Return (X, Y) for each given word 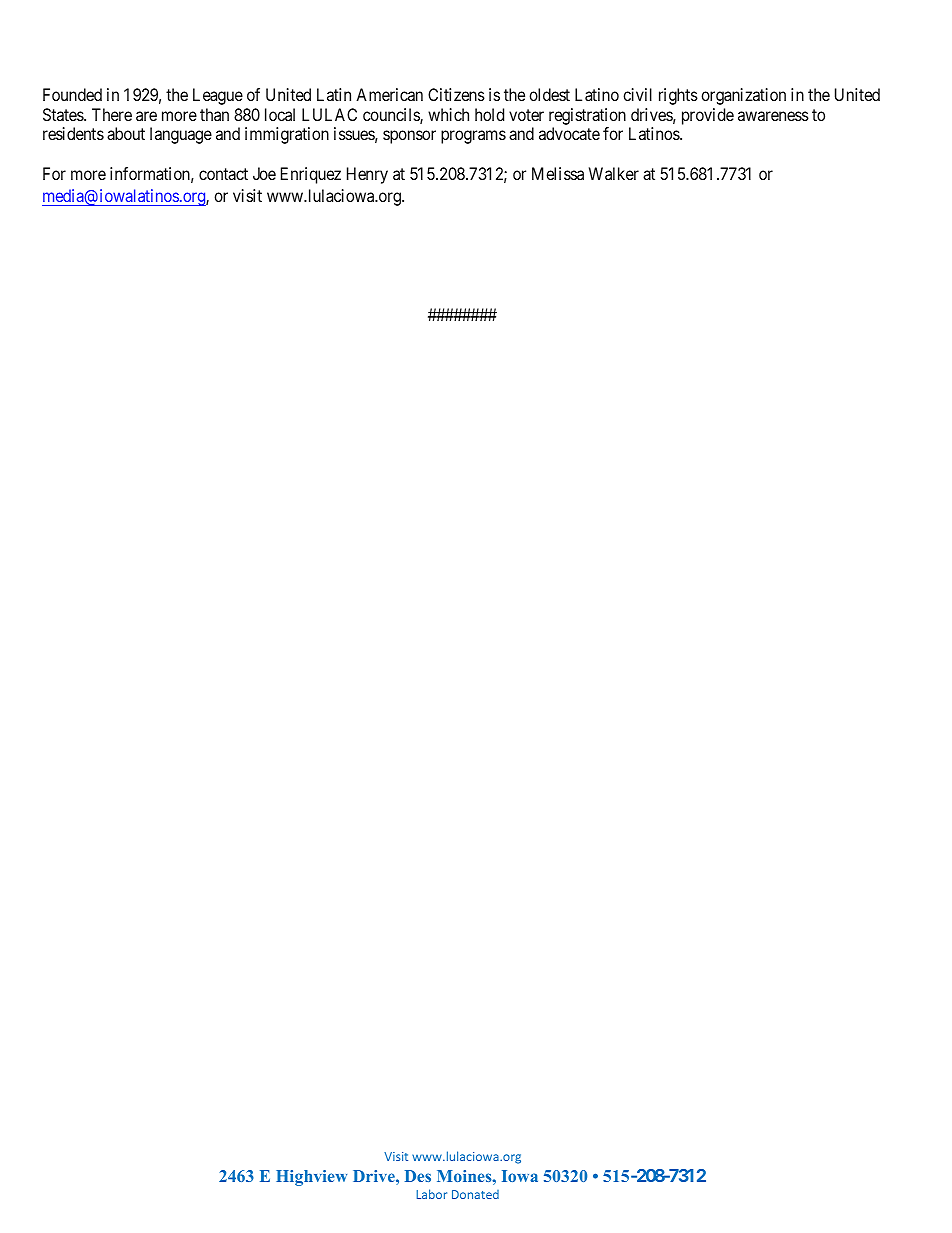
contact (223, 174)
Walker (614, 173)
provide (708, 116)
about (126, 133)
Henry (367, 175)
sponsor (409, 137)
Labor (431, 1194)
